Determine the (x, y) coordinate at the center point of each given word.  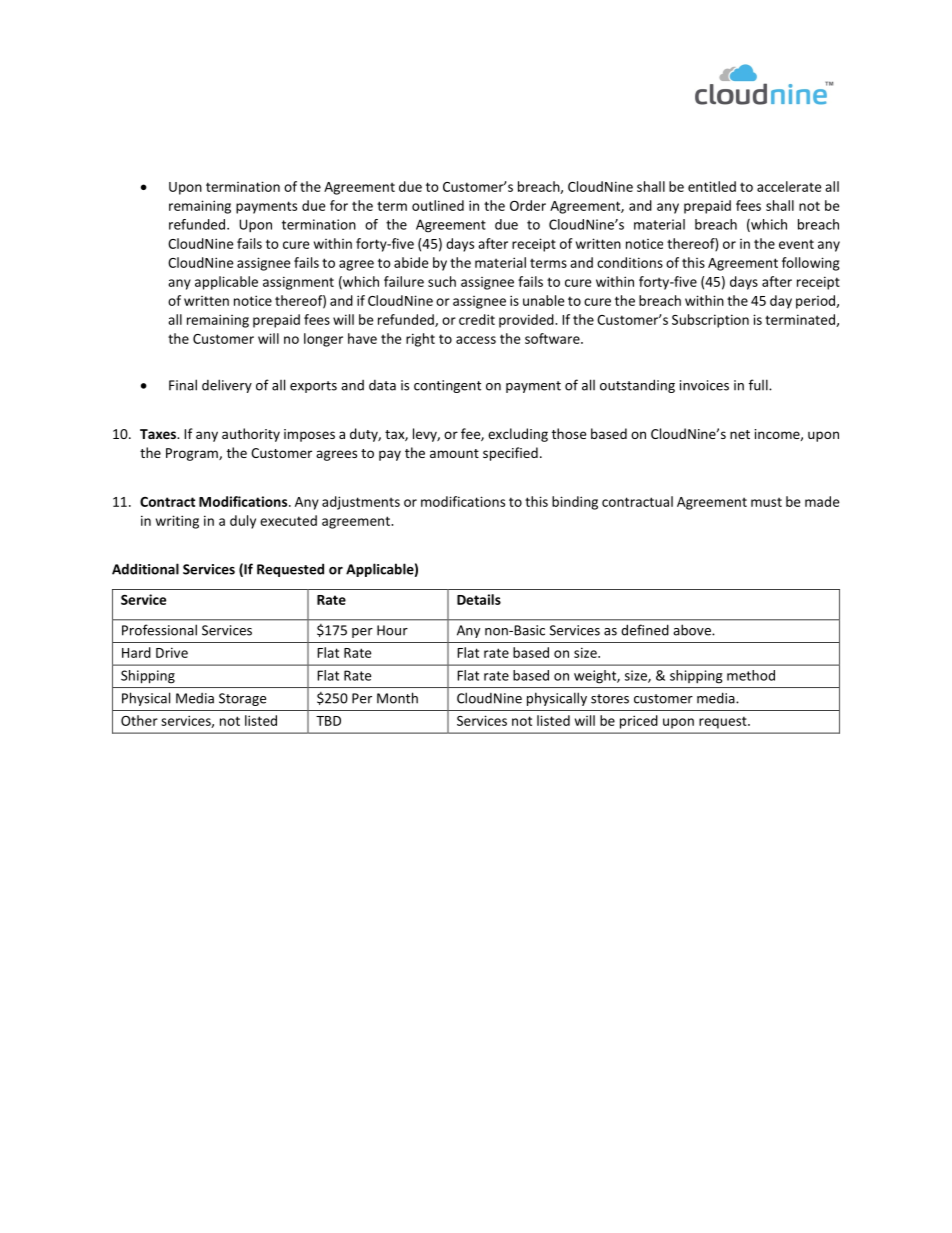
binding (575, 503)
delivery (227, 386)
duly (243, 522)
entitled (712, 186)
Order (528, 205)
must (766, 502)
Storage (242, 699)
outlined (438, 205)
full (759, 385)
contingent (447, 386)
